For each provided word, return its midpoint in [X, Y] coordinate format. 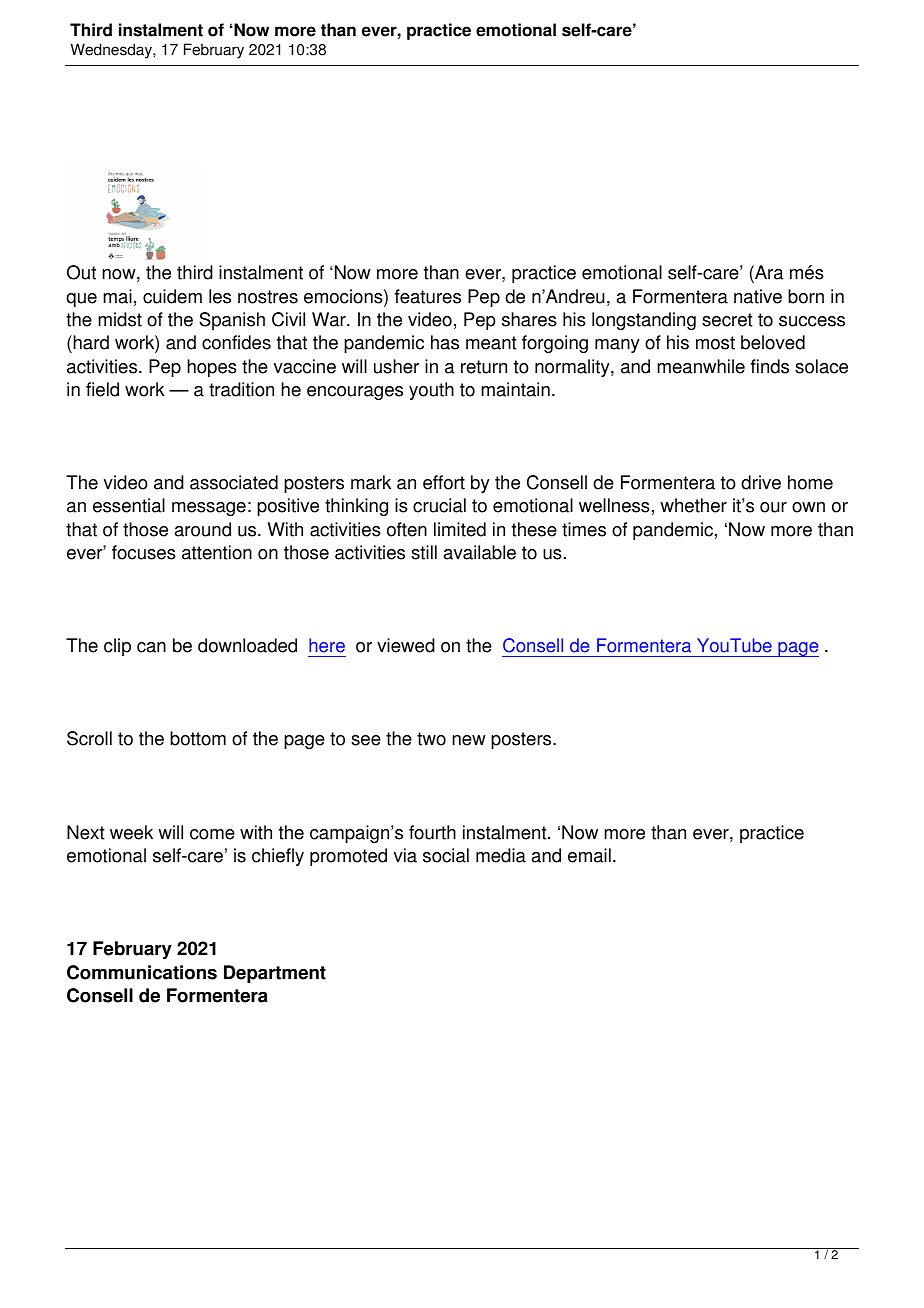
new [469, 740]
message [209, 509]
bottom [198, 738]
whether [693, 505]
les [220, 296]
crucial [439, 505]
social [446, 855]
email [589, 855]
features [428, 296]
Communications [142, 972]
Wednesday [112, 51]
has [445, 342]
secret [727, 320]
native [758, 296]
